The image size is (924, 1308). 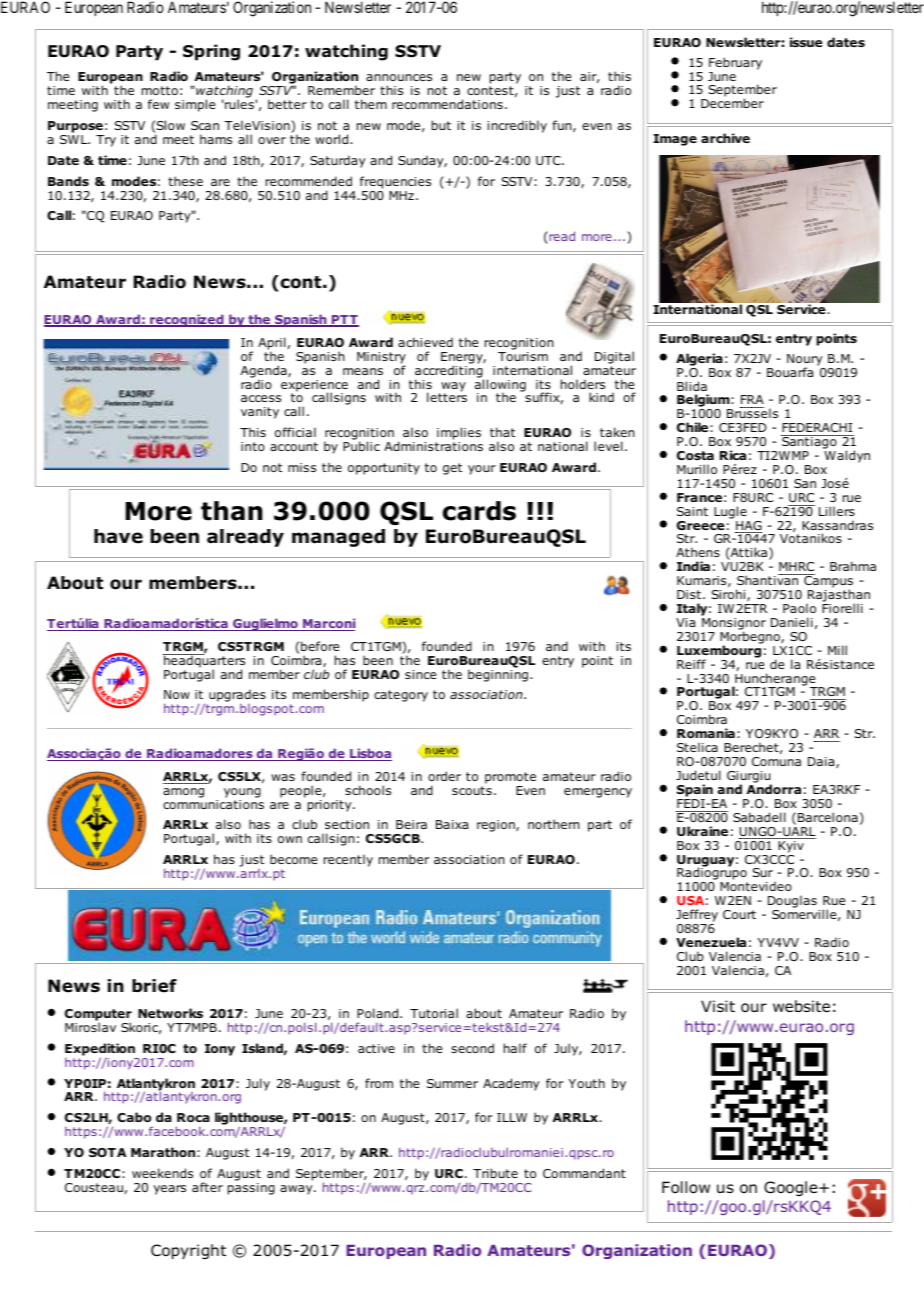 What do you see at coordinates (183, 793) in the screenshot?
I see `among` at bounding box center [183, 793].
